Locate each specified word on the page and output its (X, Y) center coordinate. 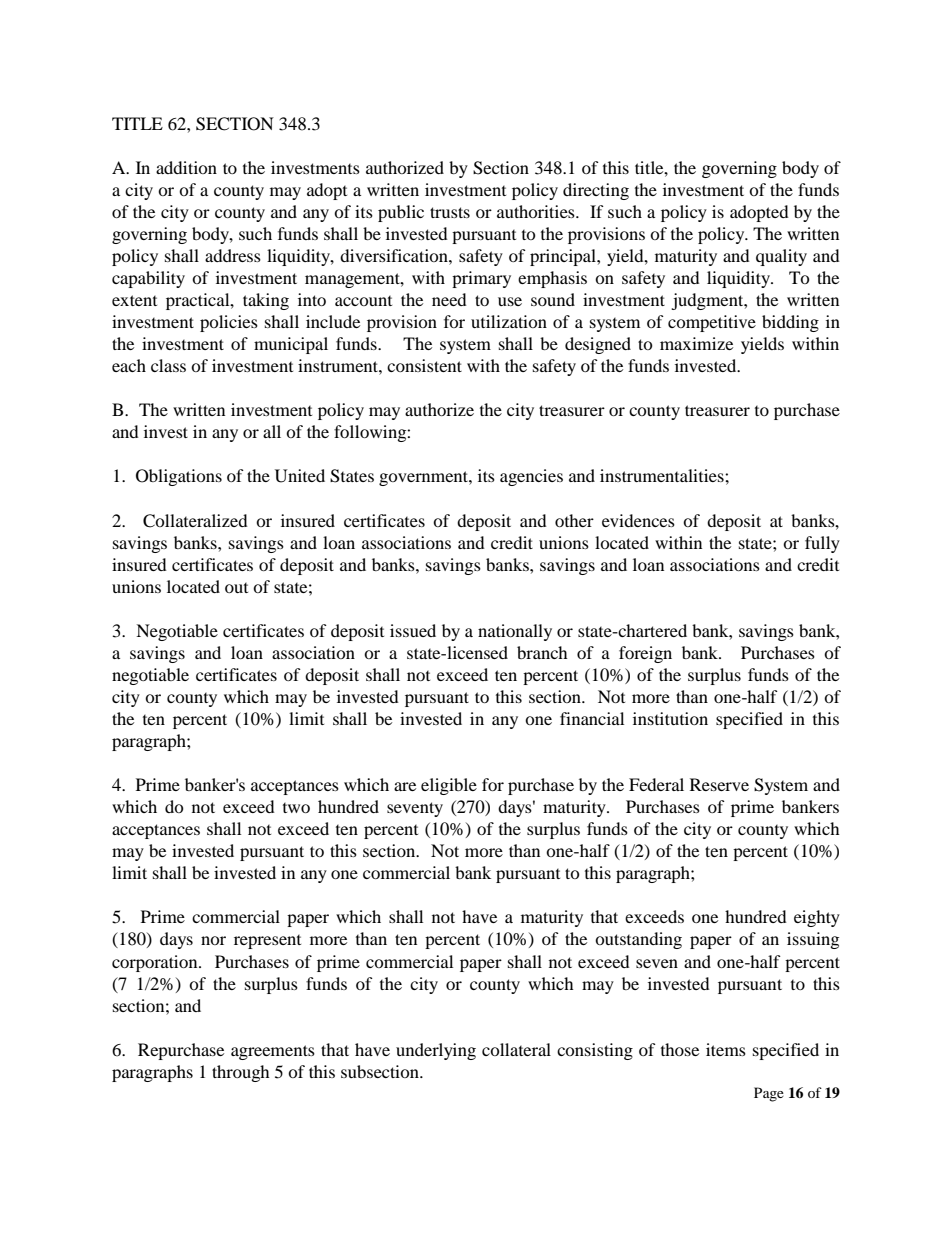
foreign (645, 654)
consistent (424, 365)
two (296, 808)
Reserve (719, 784)
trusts (450, 212)
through (241, 1073)
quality (781, 257)
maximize (696, 343)
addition (186, 167)
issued (413, 630)
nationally (515, 632)
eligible (449, 786)
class (168, 365)
